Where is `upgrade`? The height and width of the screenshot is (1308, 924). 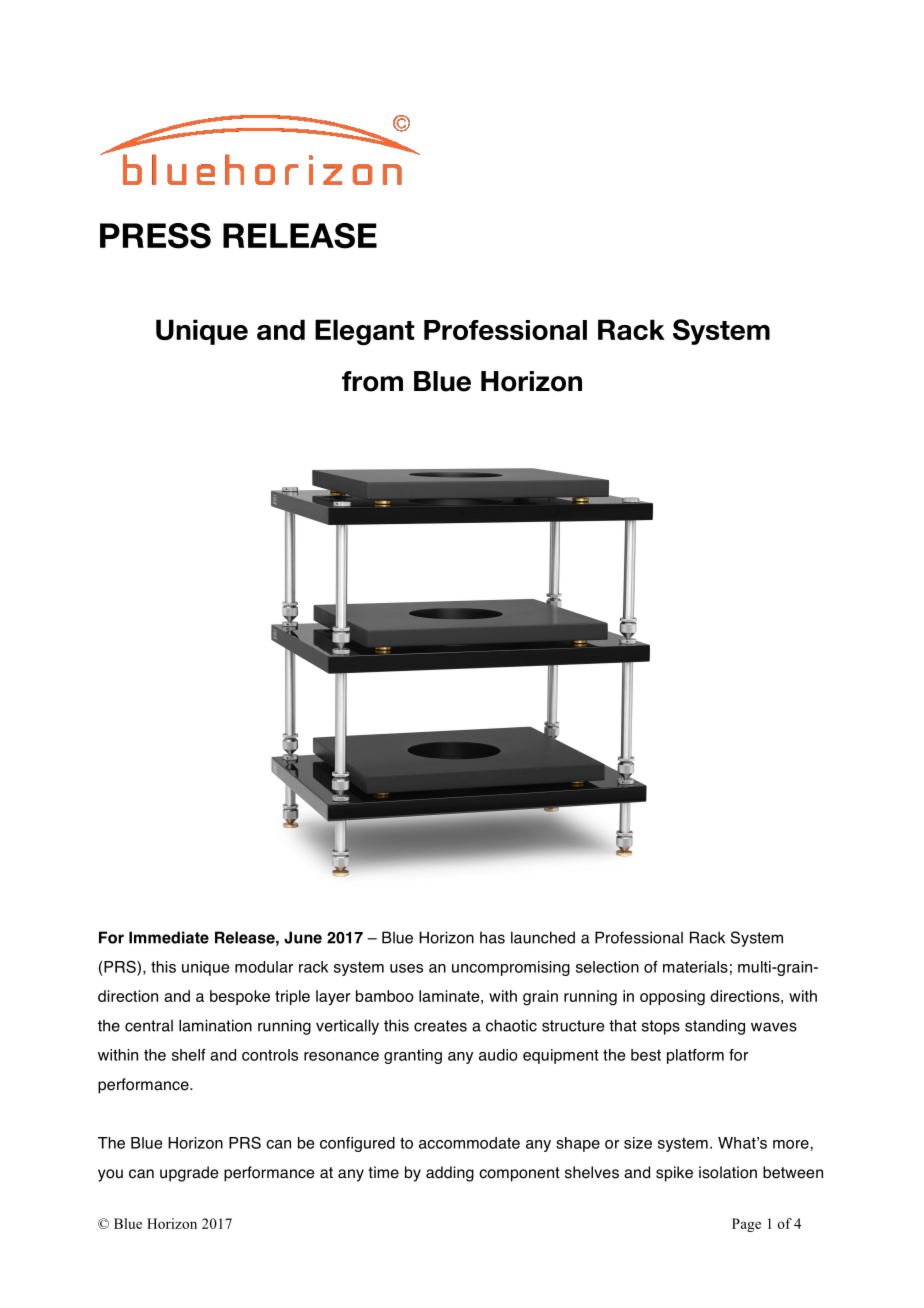 upgrade is located at coordinates (189, 1174).
